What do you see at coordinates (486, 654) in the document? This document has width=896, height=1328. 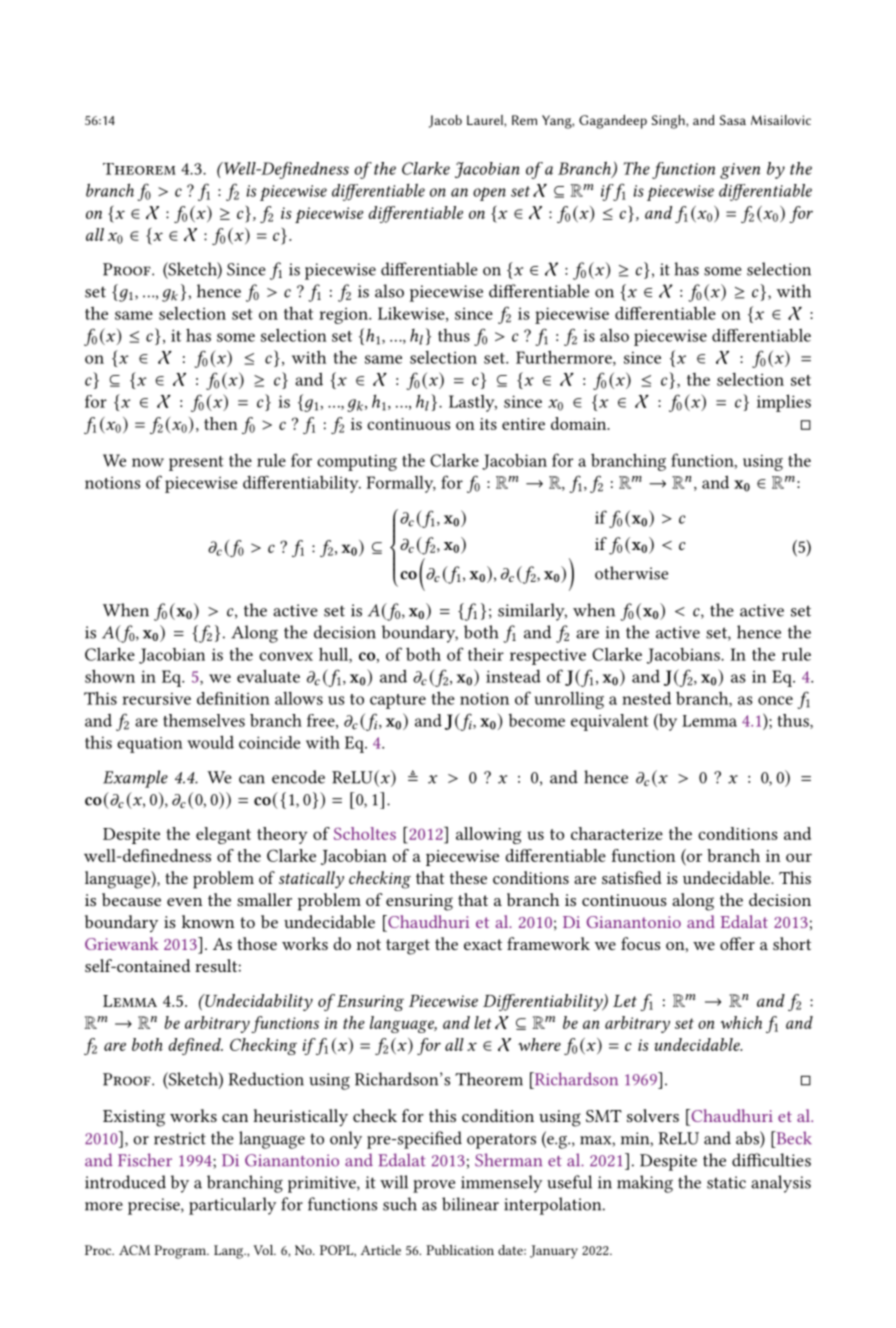 I see `their` at bounding box center [486, 654].
